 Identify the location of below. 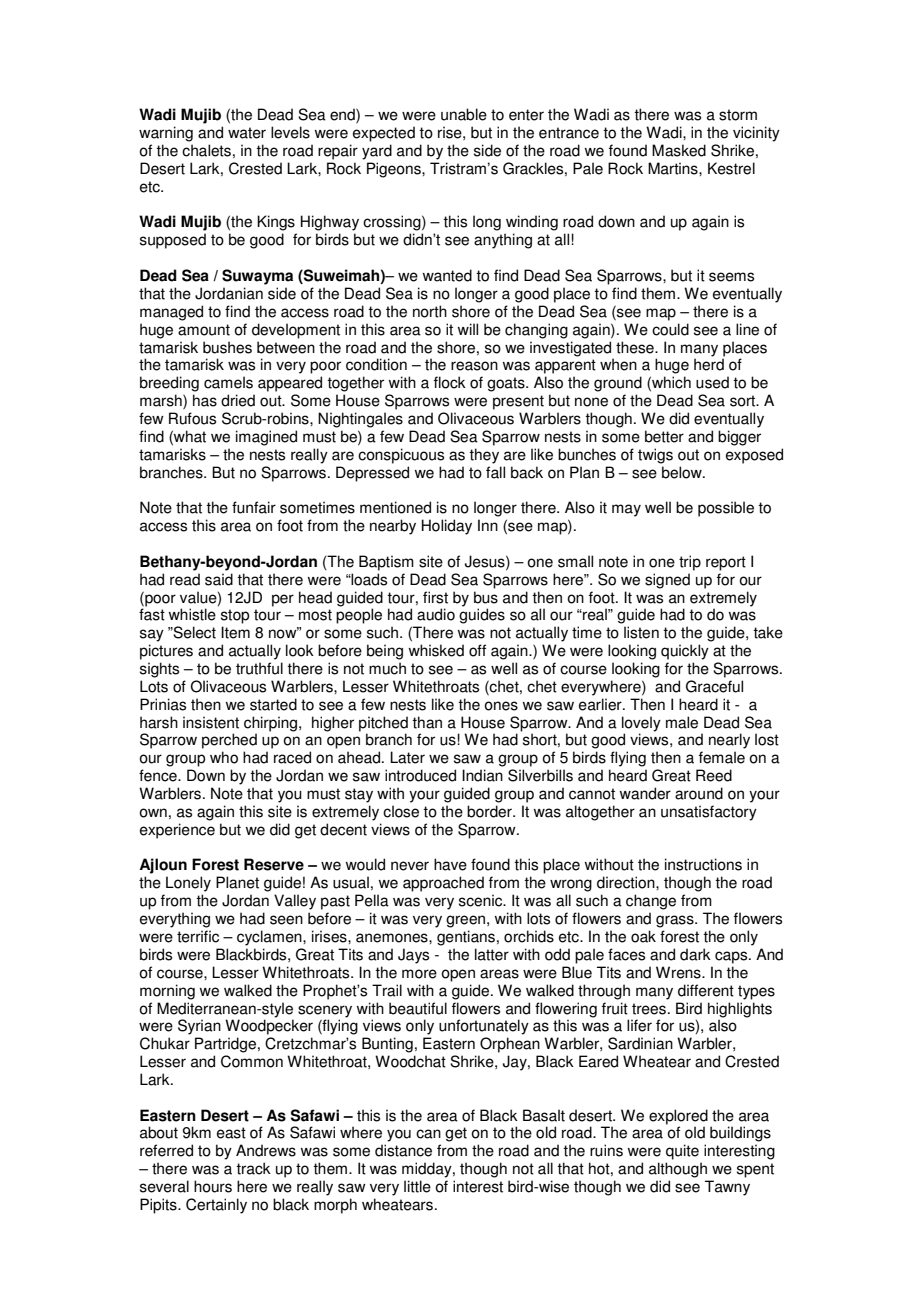
(683, 472).
